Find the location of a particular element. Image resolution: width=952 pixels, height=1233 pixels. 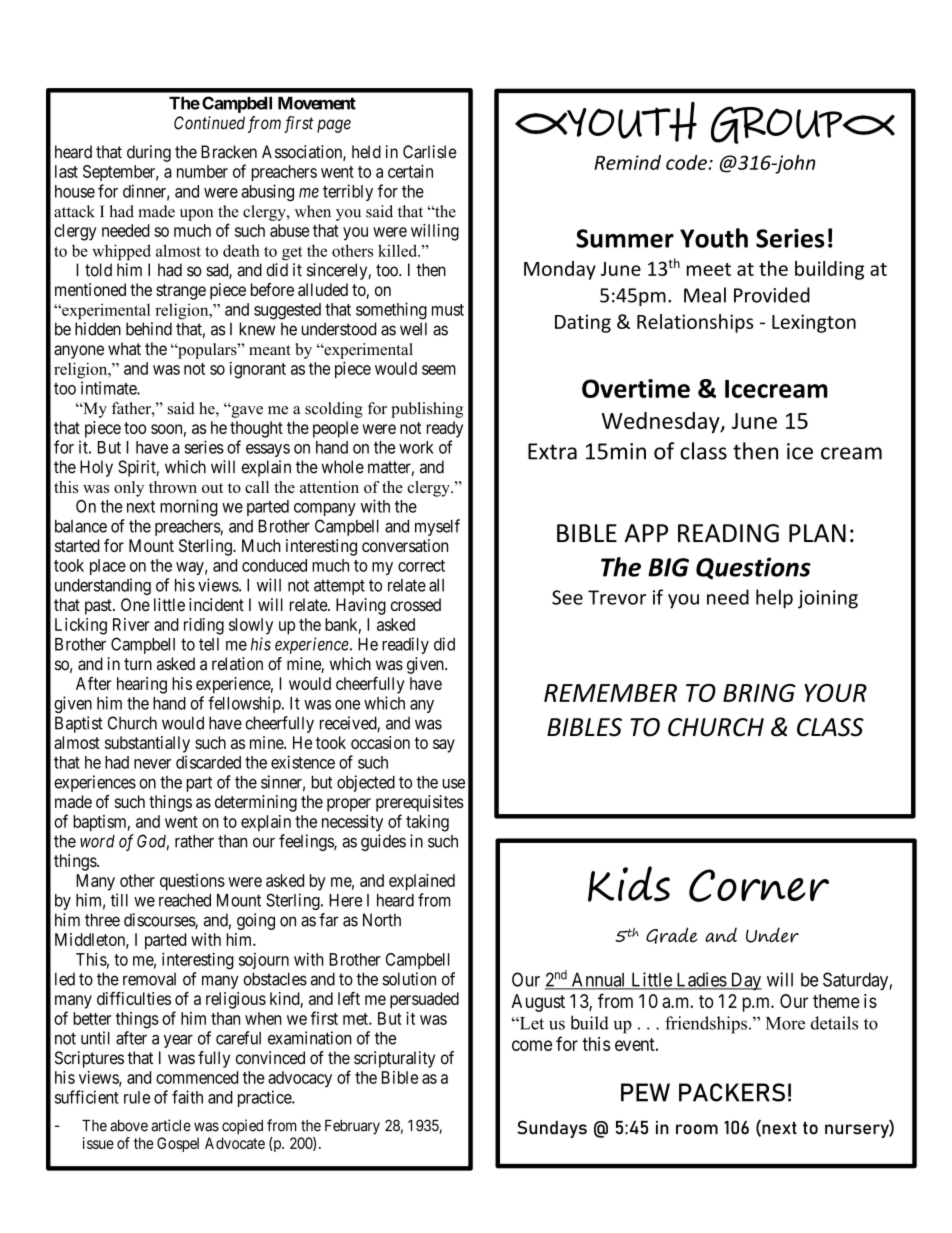

never is located at coordinates (152, 764).
